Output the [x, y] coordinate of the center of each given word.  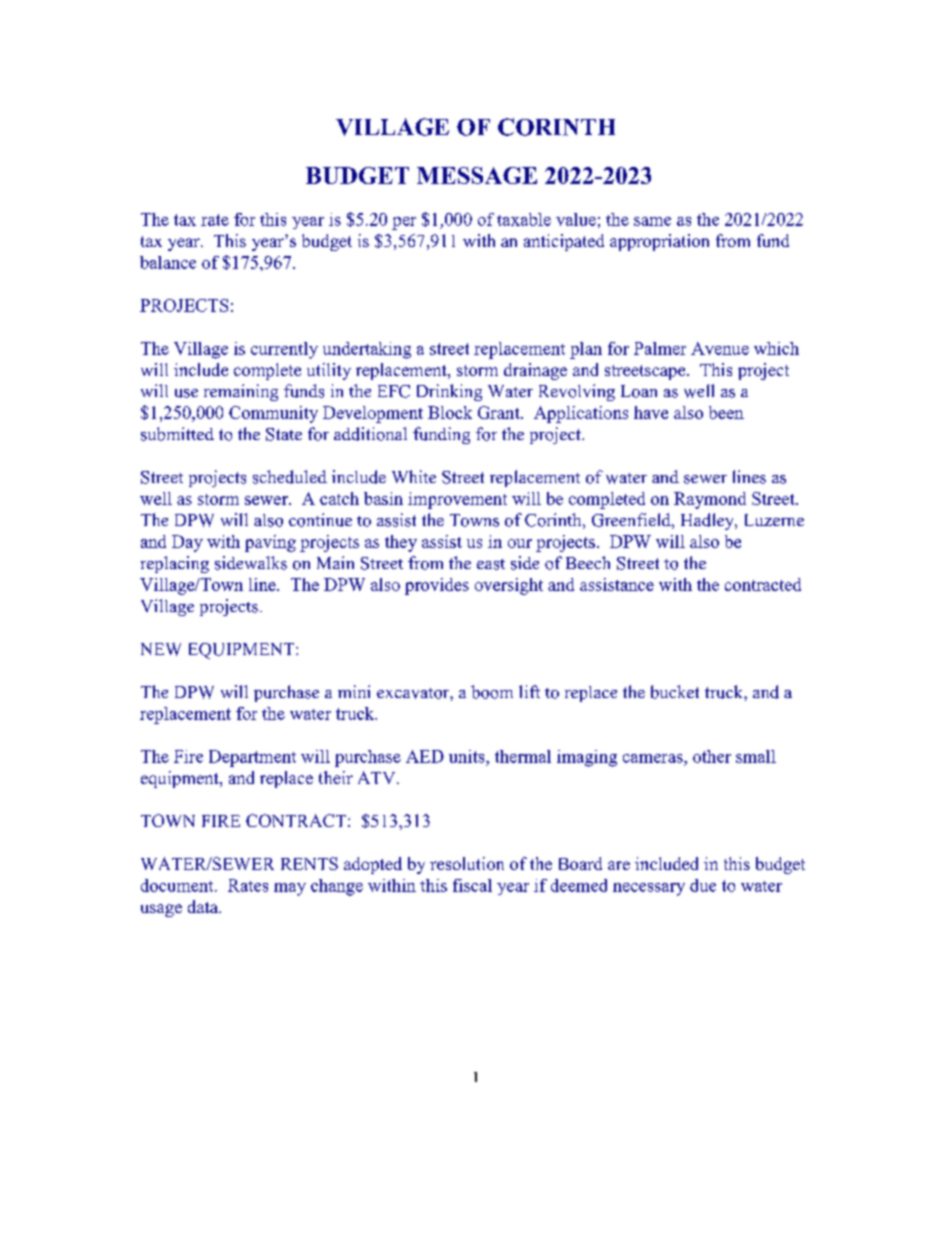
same [652, 221]
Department [252, 758]
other [712, 756]
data [204, 906]
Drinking [449, 392]
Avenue [720, 348]
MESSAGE [477, 175]
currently [284, 350]
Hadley [709, 521]
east [491, 564]
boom [492, 692]
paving [270, 543]
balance [168, 262]
